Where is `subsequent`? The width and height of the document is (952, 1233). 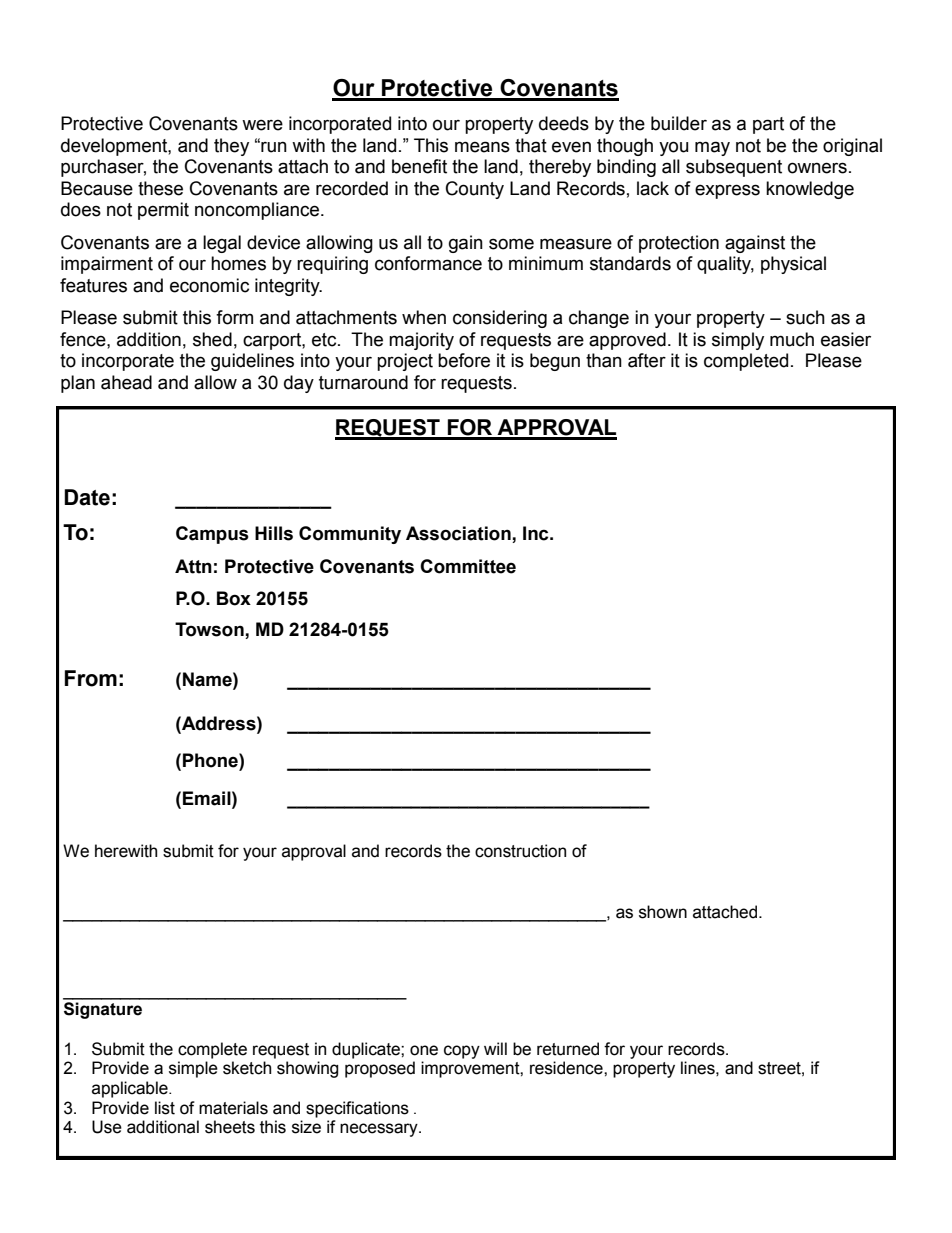 subsequent is located at coordinates (734, 168).
